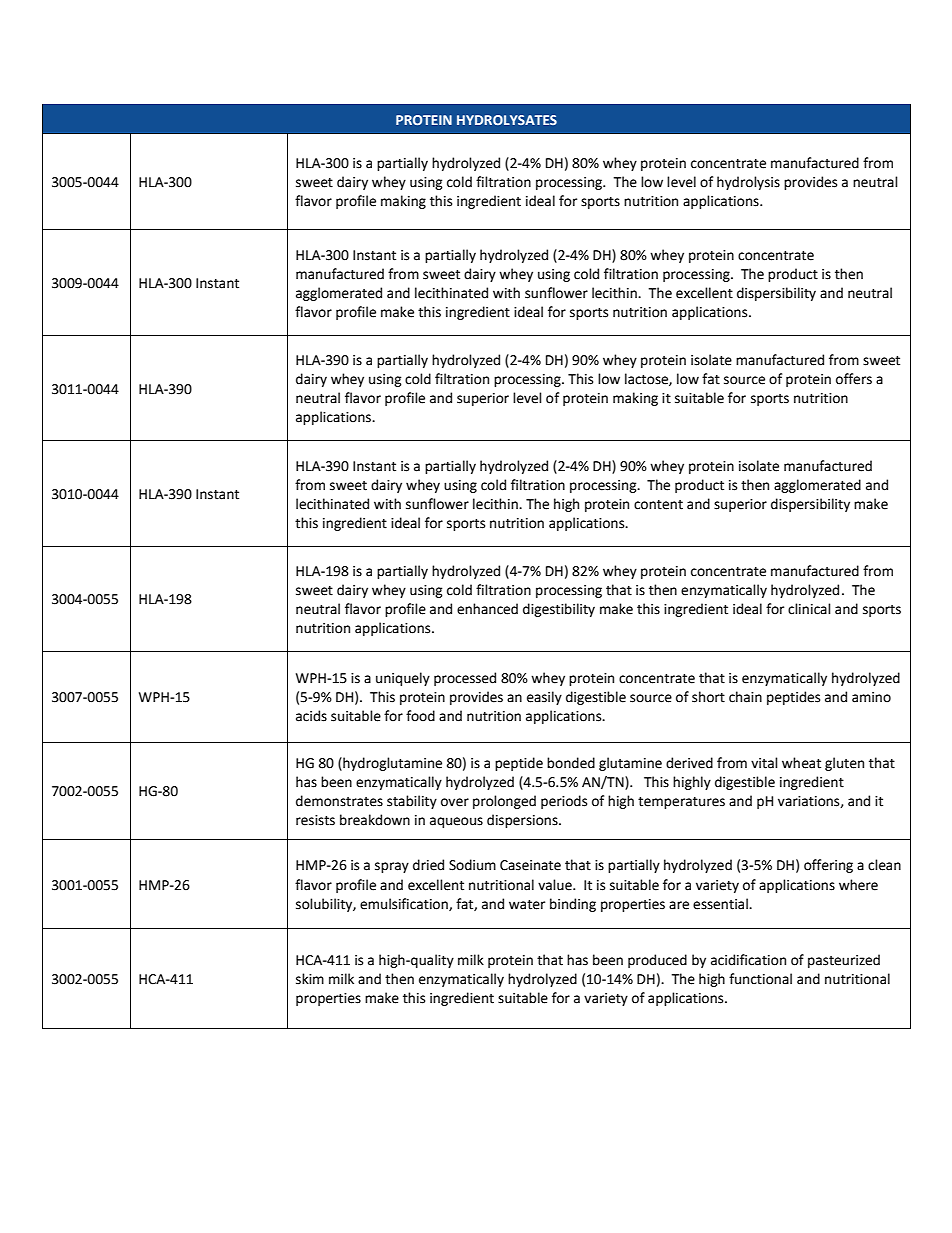  I want to click on clinical, so click(809, 609).
